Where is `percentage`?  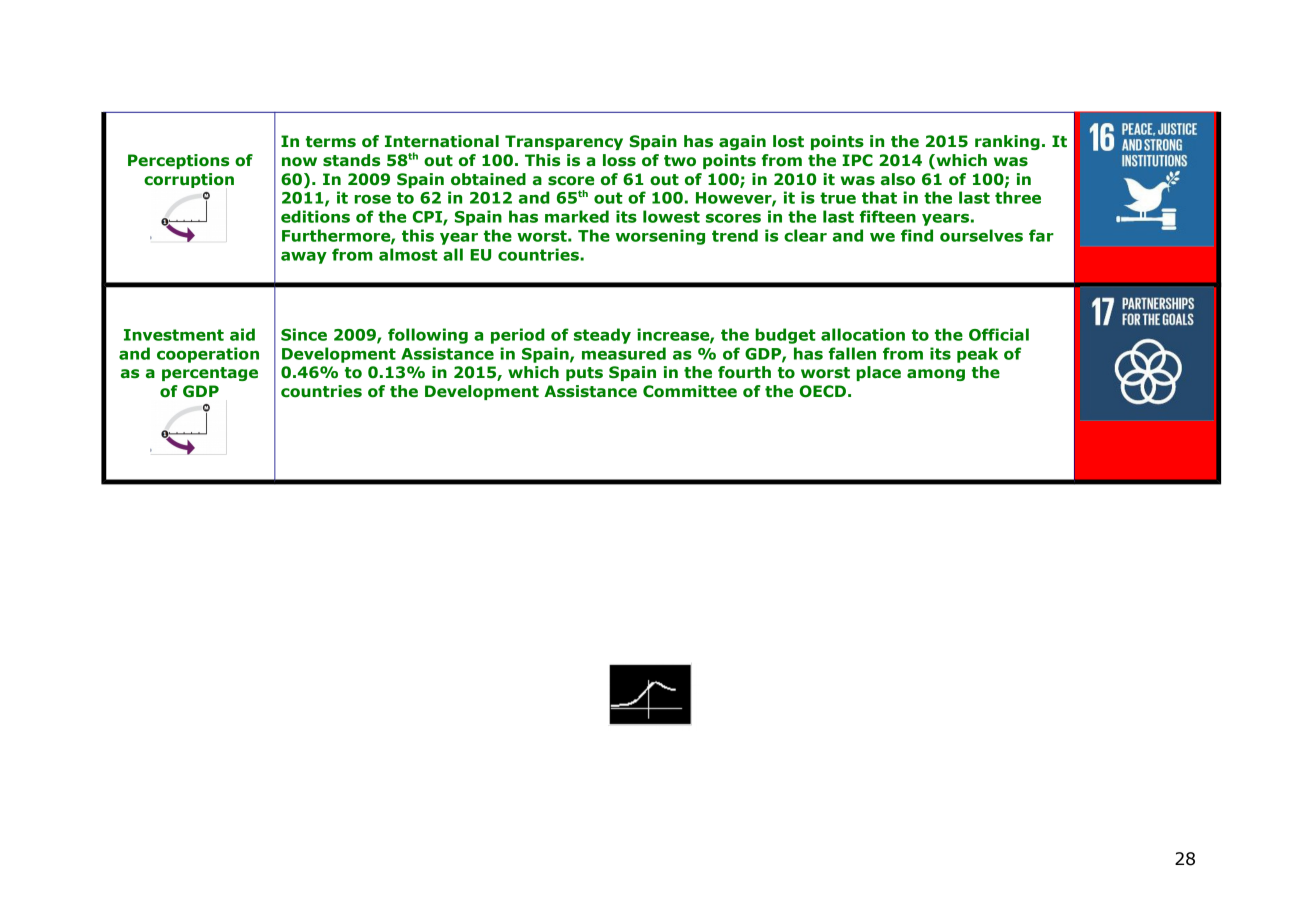 percentage is located at coordinates (210, 374).
